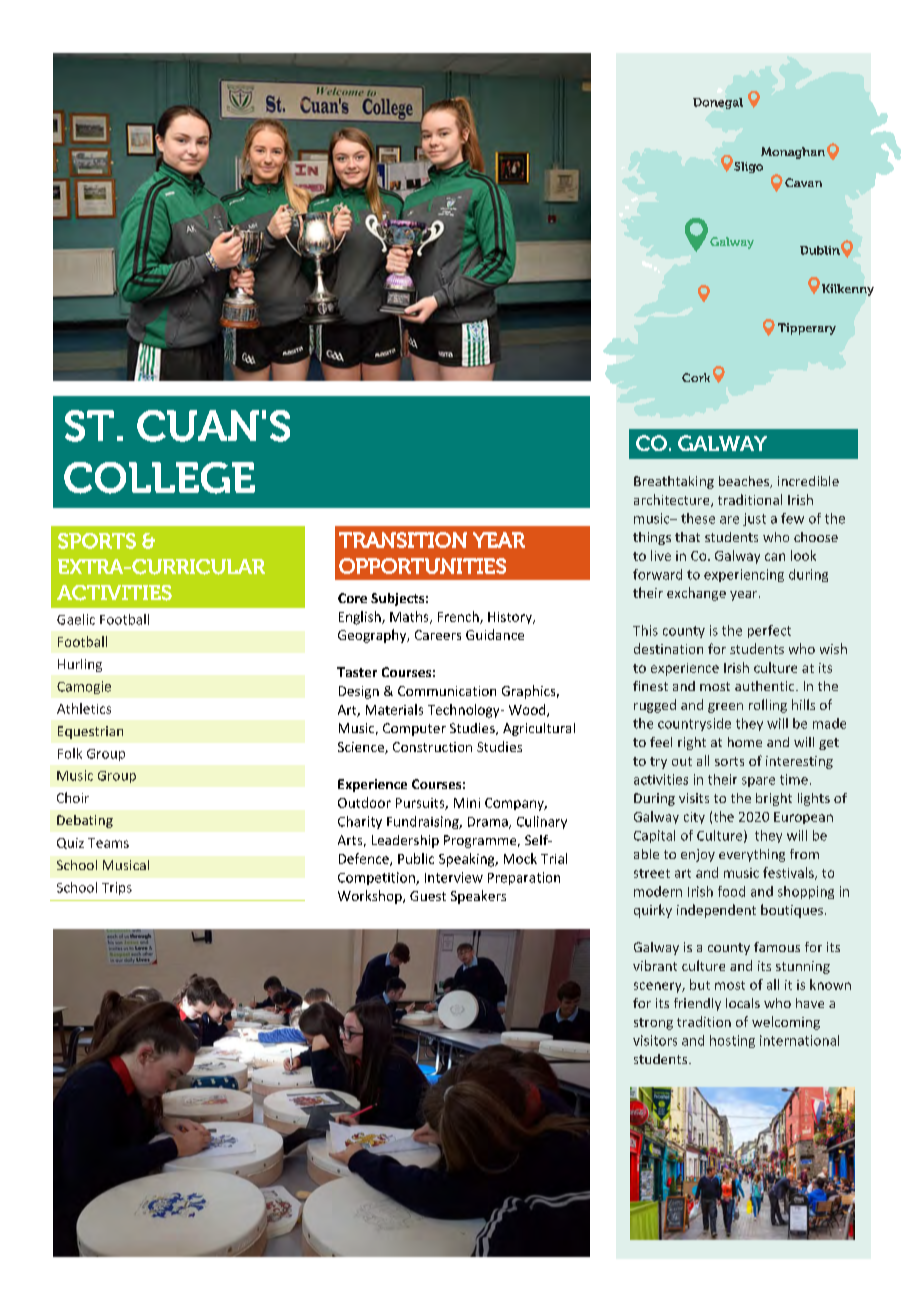 This screenshot has height=1308, width=924. What do you see at coordinates (718, 103) in the screenshot?
I see `Donegal` at bounding box center [718, 103].
